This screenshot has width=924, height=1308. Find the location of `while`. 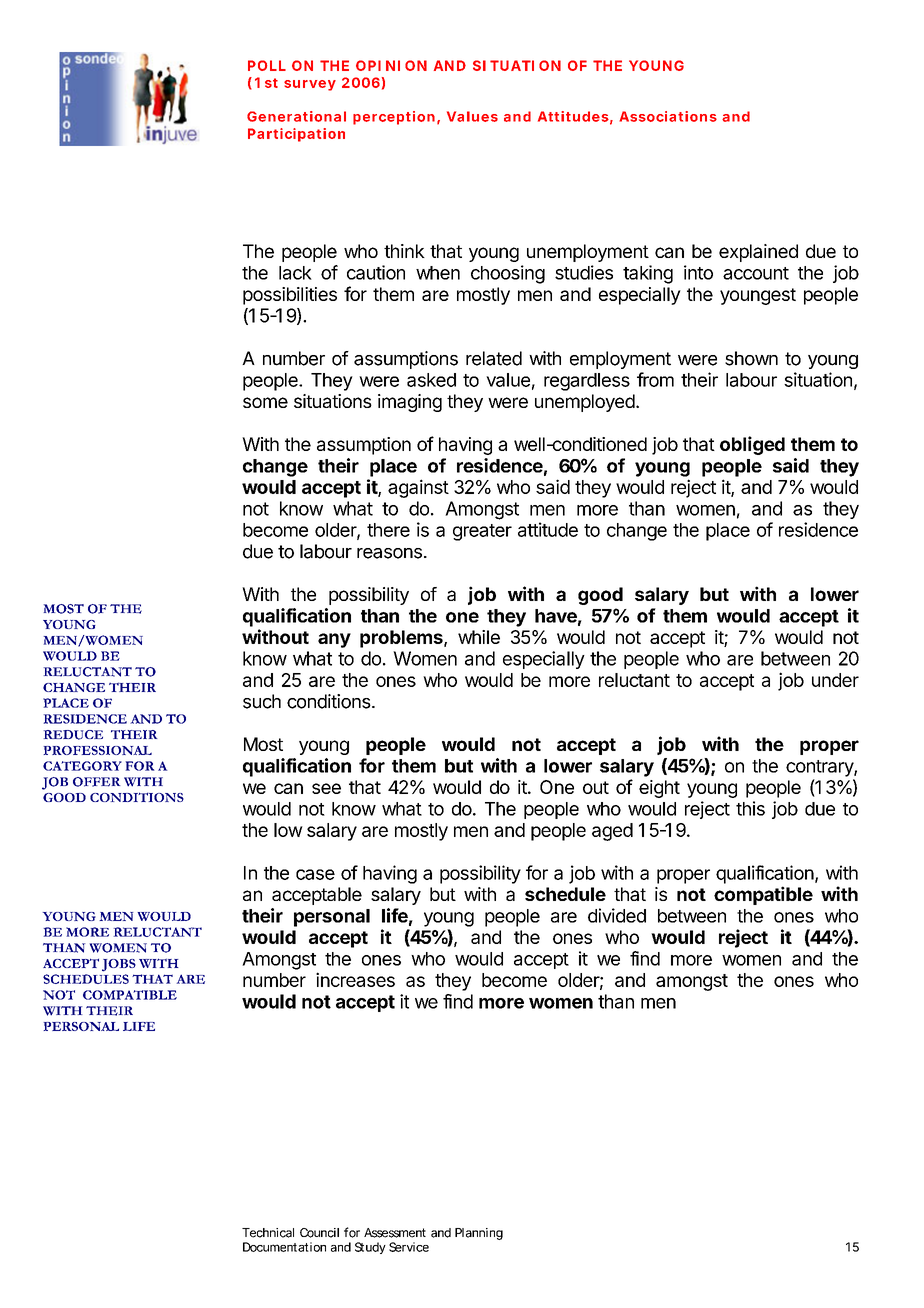

while is located at coordinates (479, 637).
